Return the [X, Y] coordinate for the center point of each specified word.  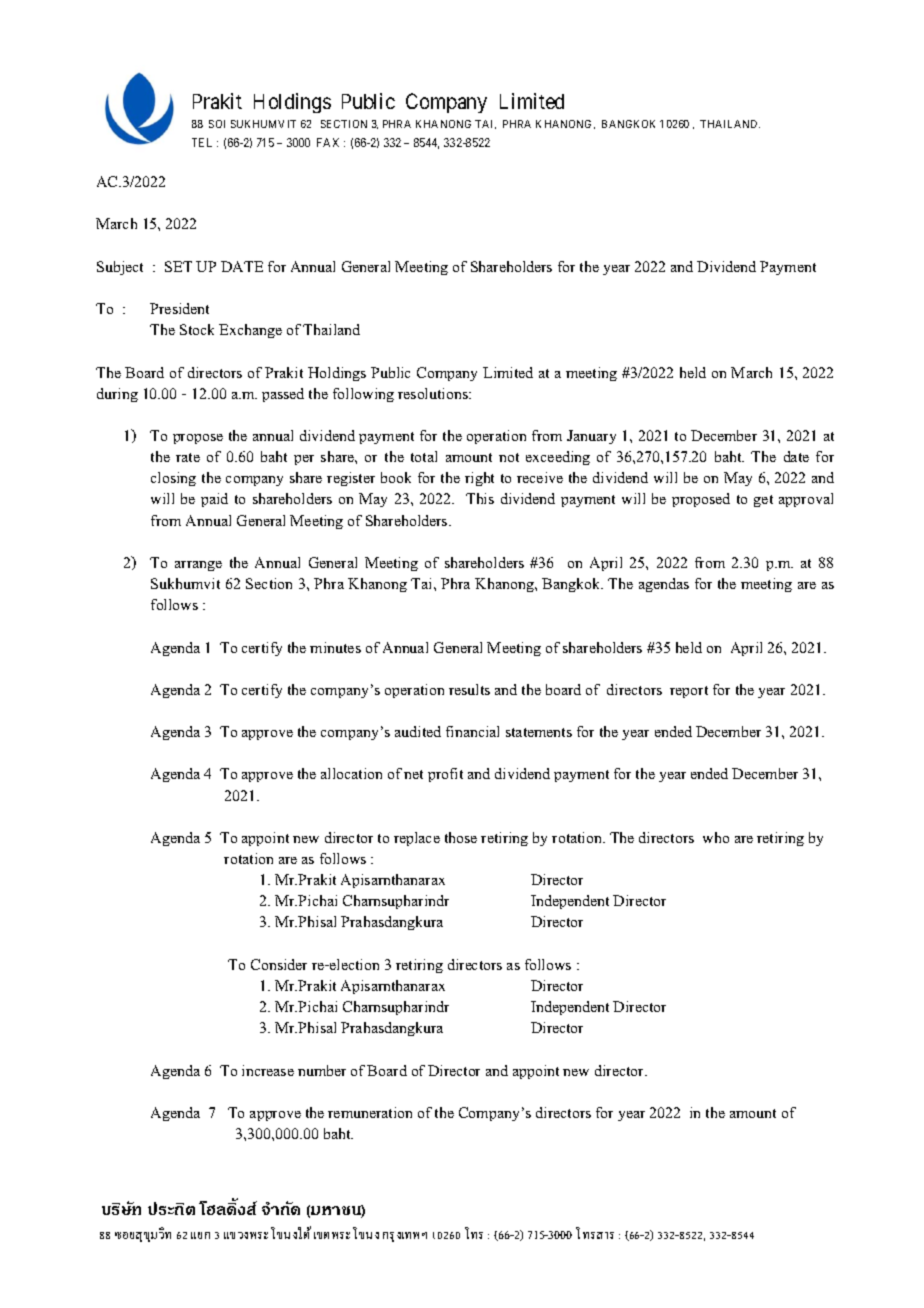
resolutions [434, 393]
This [480, 498]
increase [268, 1070]
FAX [328, 142]
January [591, 437]
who [716, 837]
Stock [197, 329]
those [461, 837]
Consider [279, 964]
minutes [335, 647]
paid [214, 500]
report [689, 692]
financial [472, 731]
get [763, 501]
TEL [202, 142]
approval [806, 500]
